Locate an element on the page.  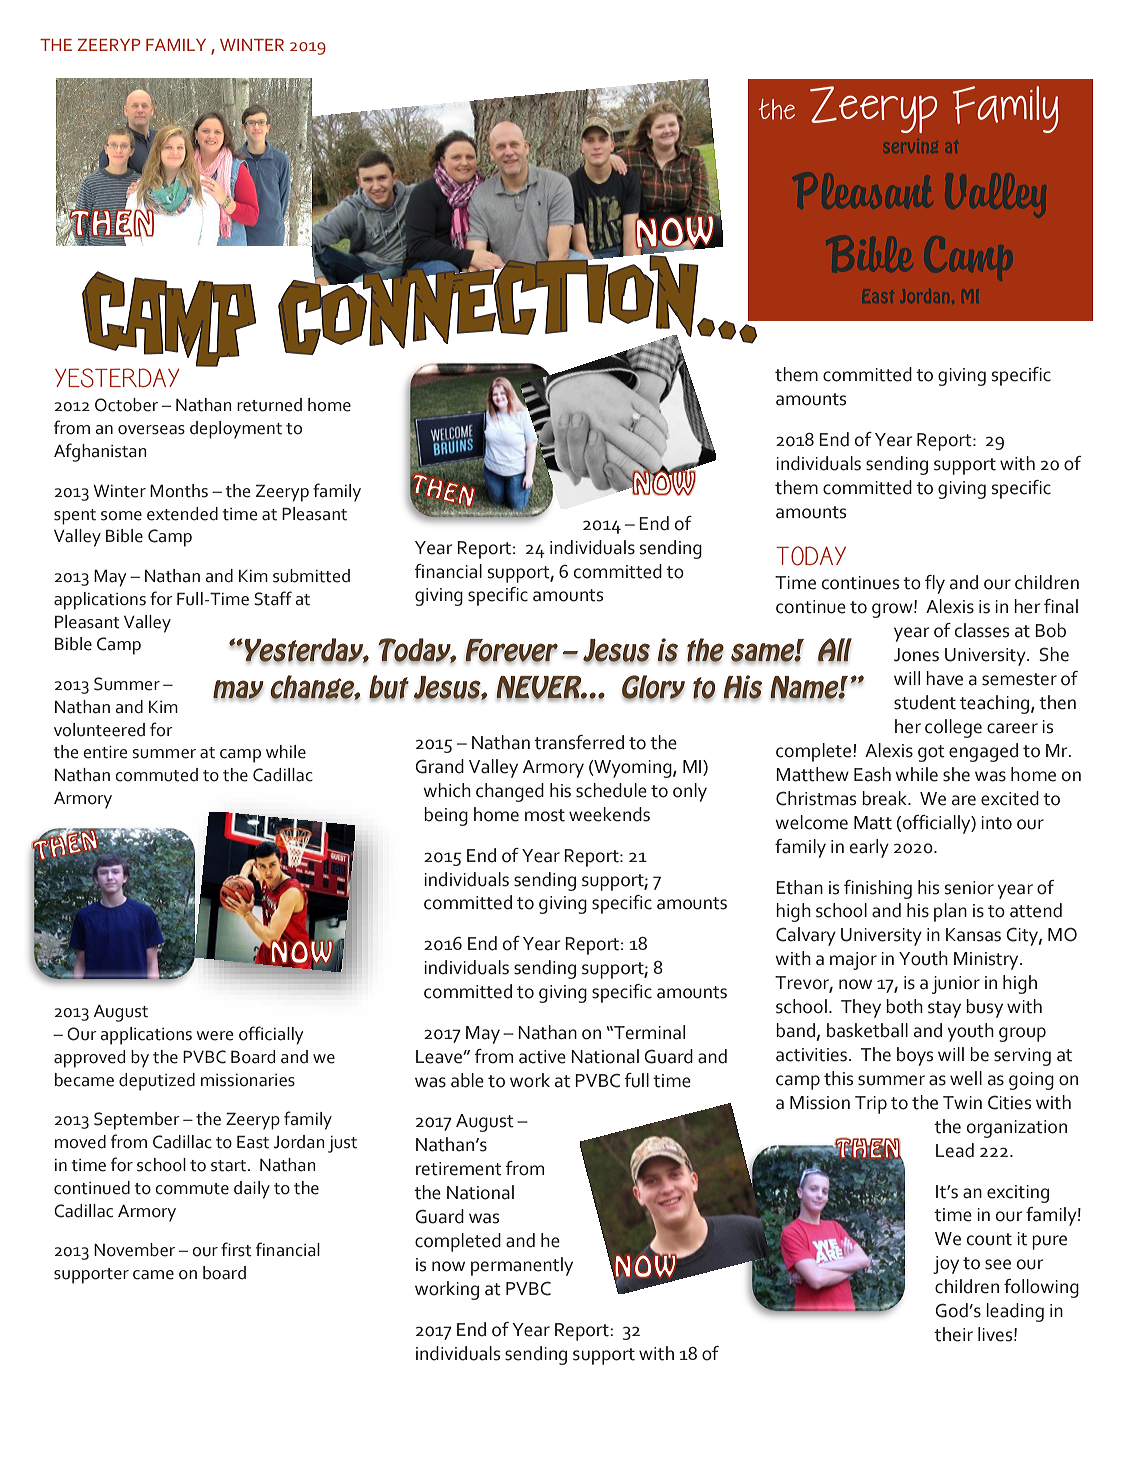
most is located at coordinates (545, 815).
